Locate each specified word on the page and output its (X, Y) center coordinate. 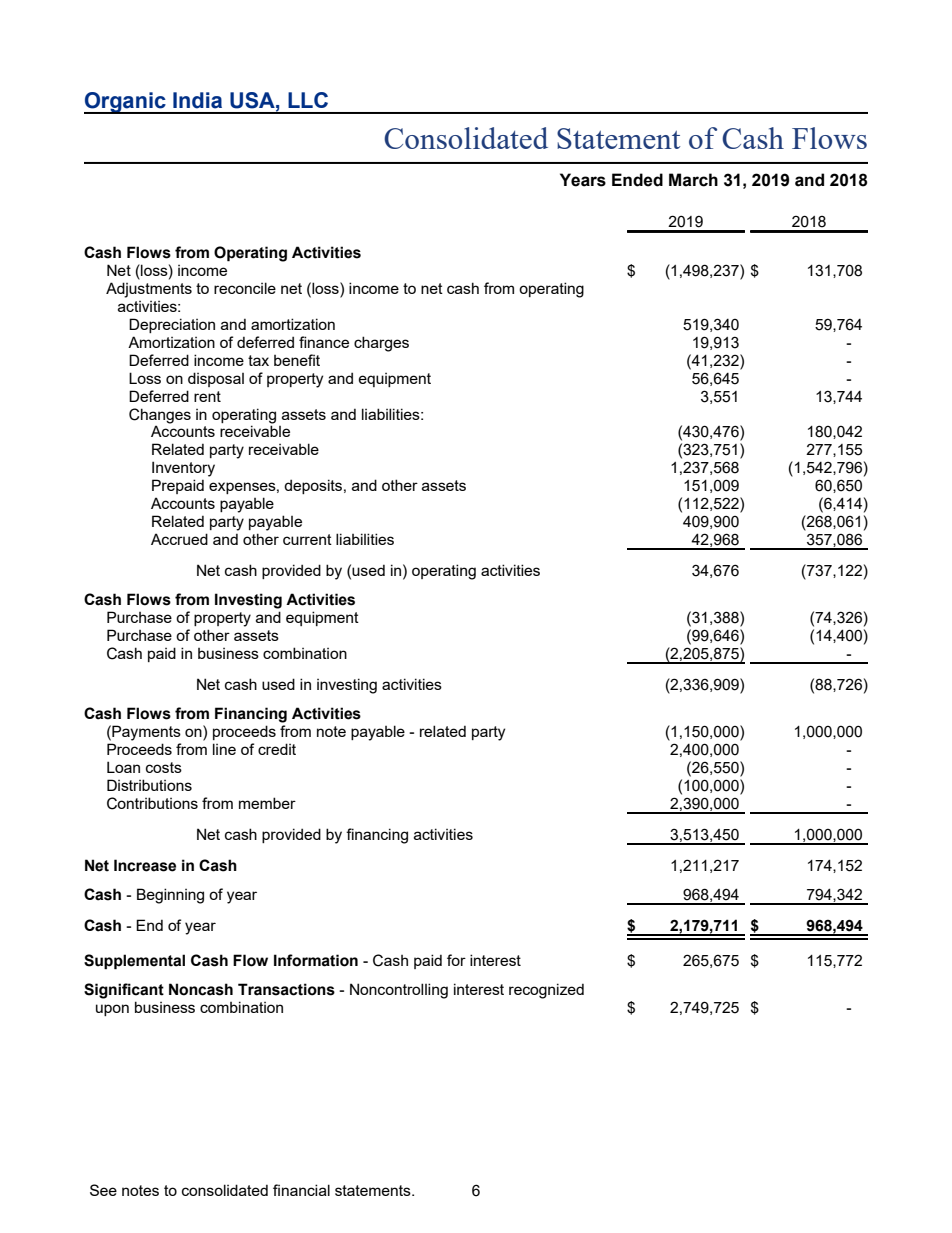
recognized (546, 991)
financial (301, 1190)
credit (277, 749)
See (103, 1190)
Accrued (179, 539)
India (197, 100)
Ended (637, 180)
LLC (308, 100)
